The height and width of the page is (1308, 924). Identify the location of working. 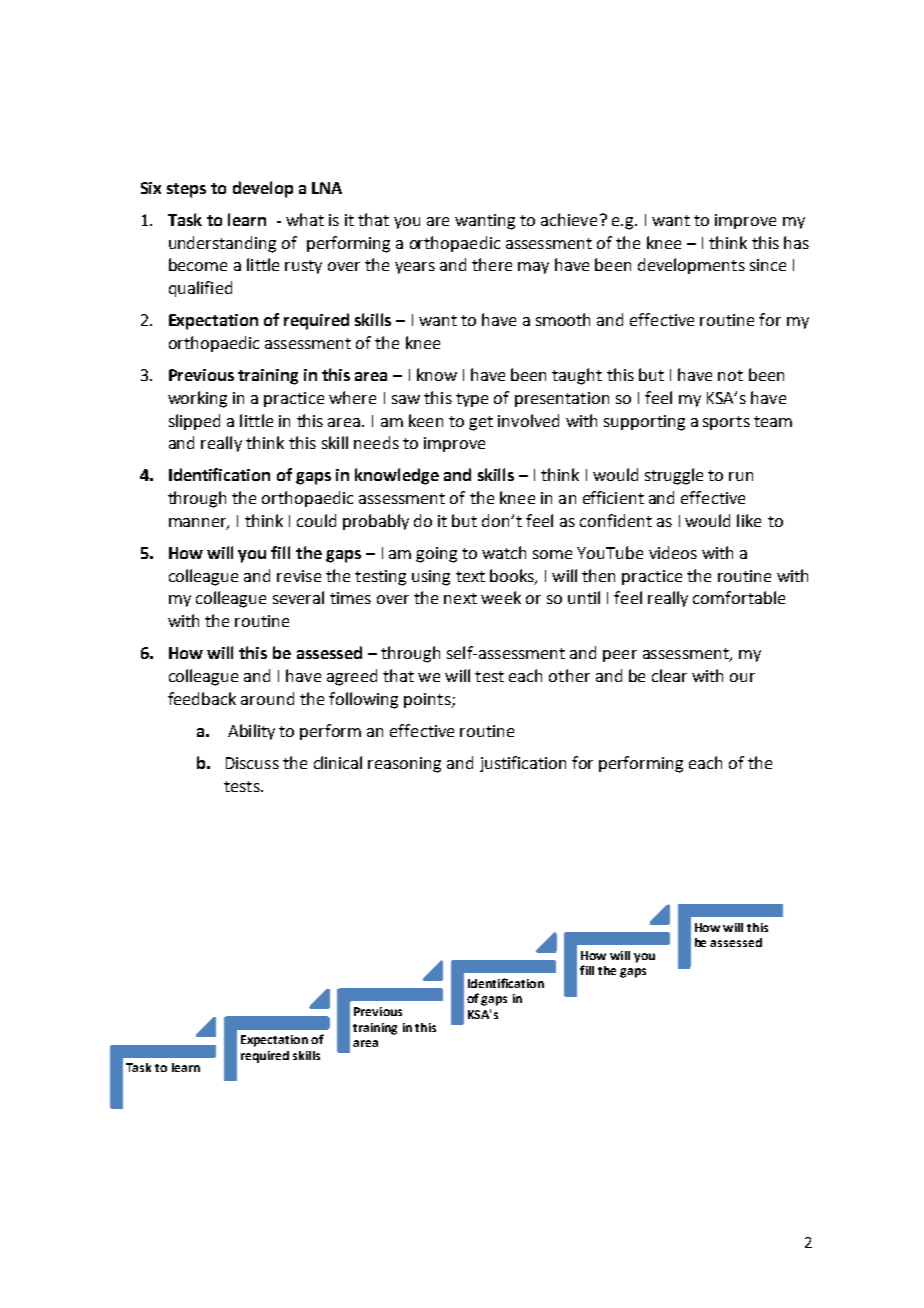
(197, 399).
